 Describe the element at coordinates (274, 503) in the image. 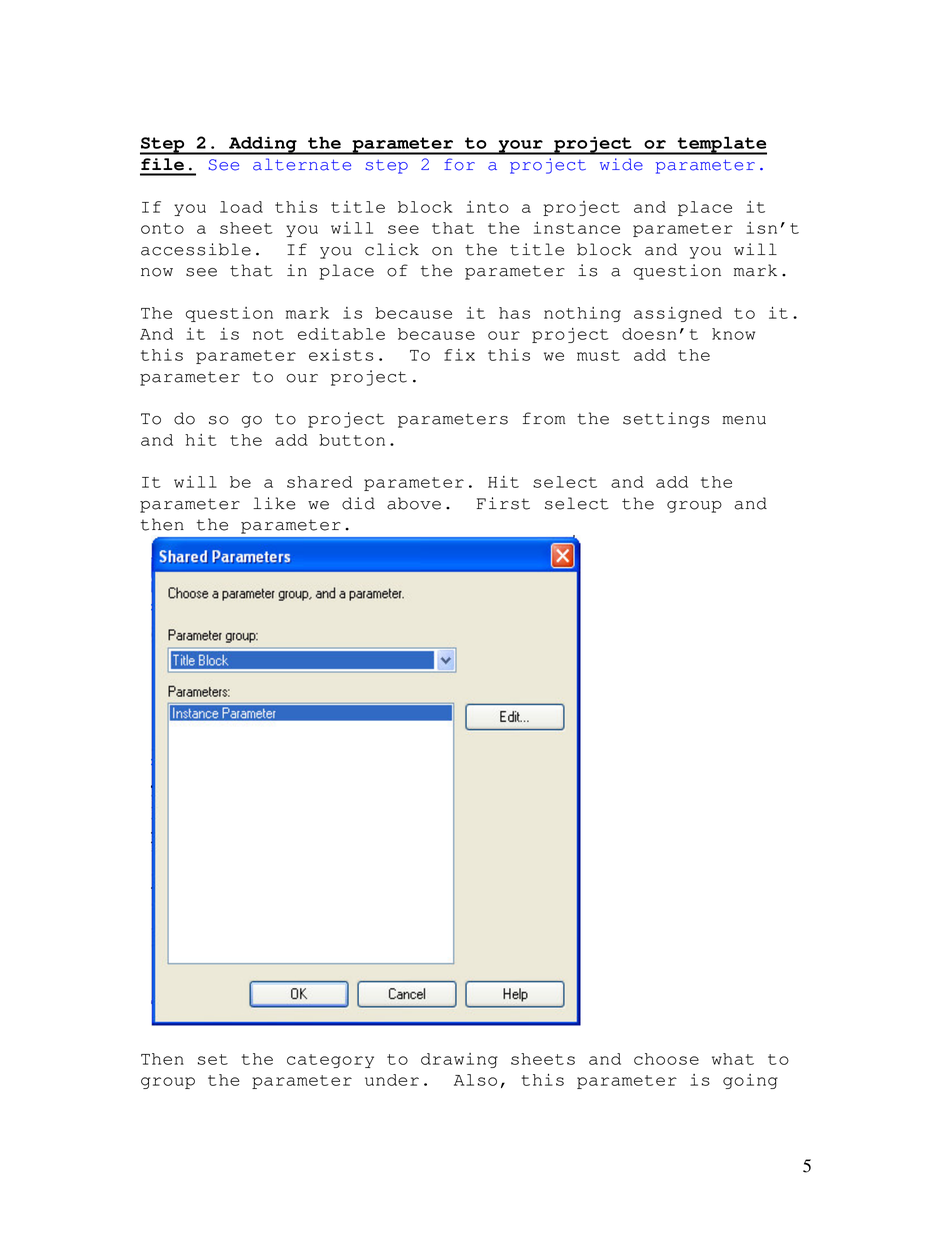

I see `like` at that location.
